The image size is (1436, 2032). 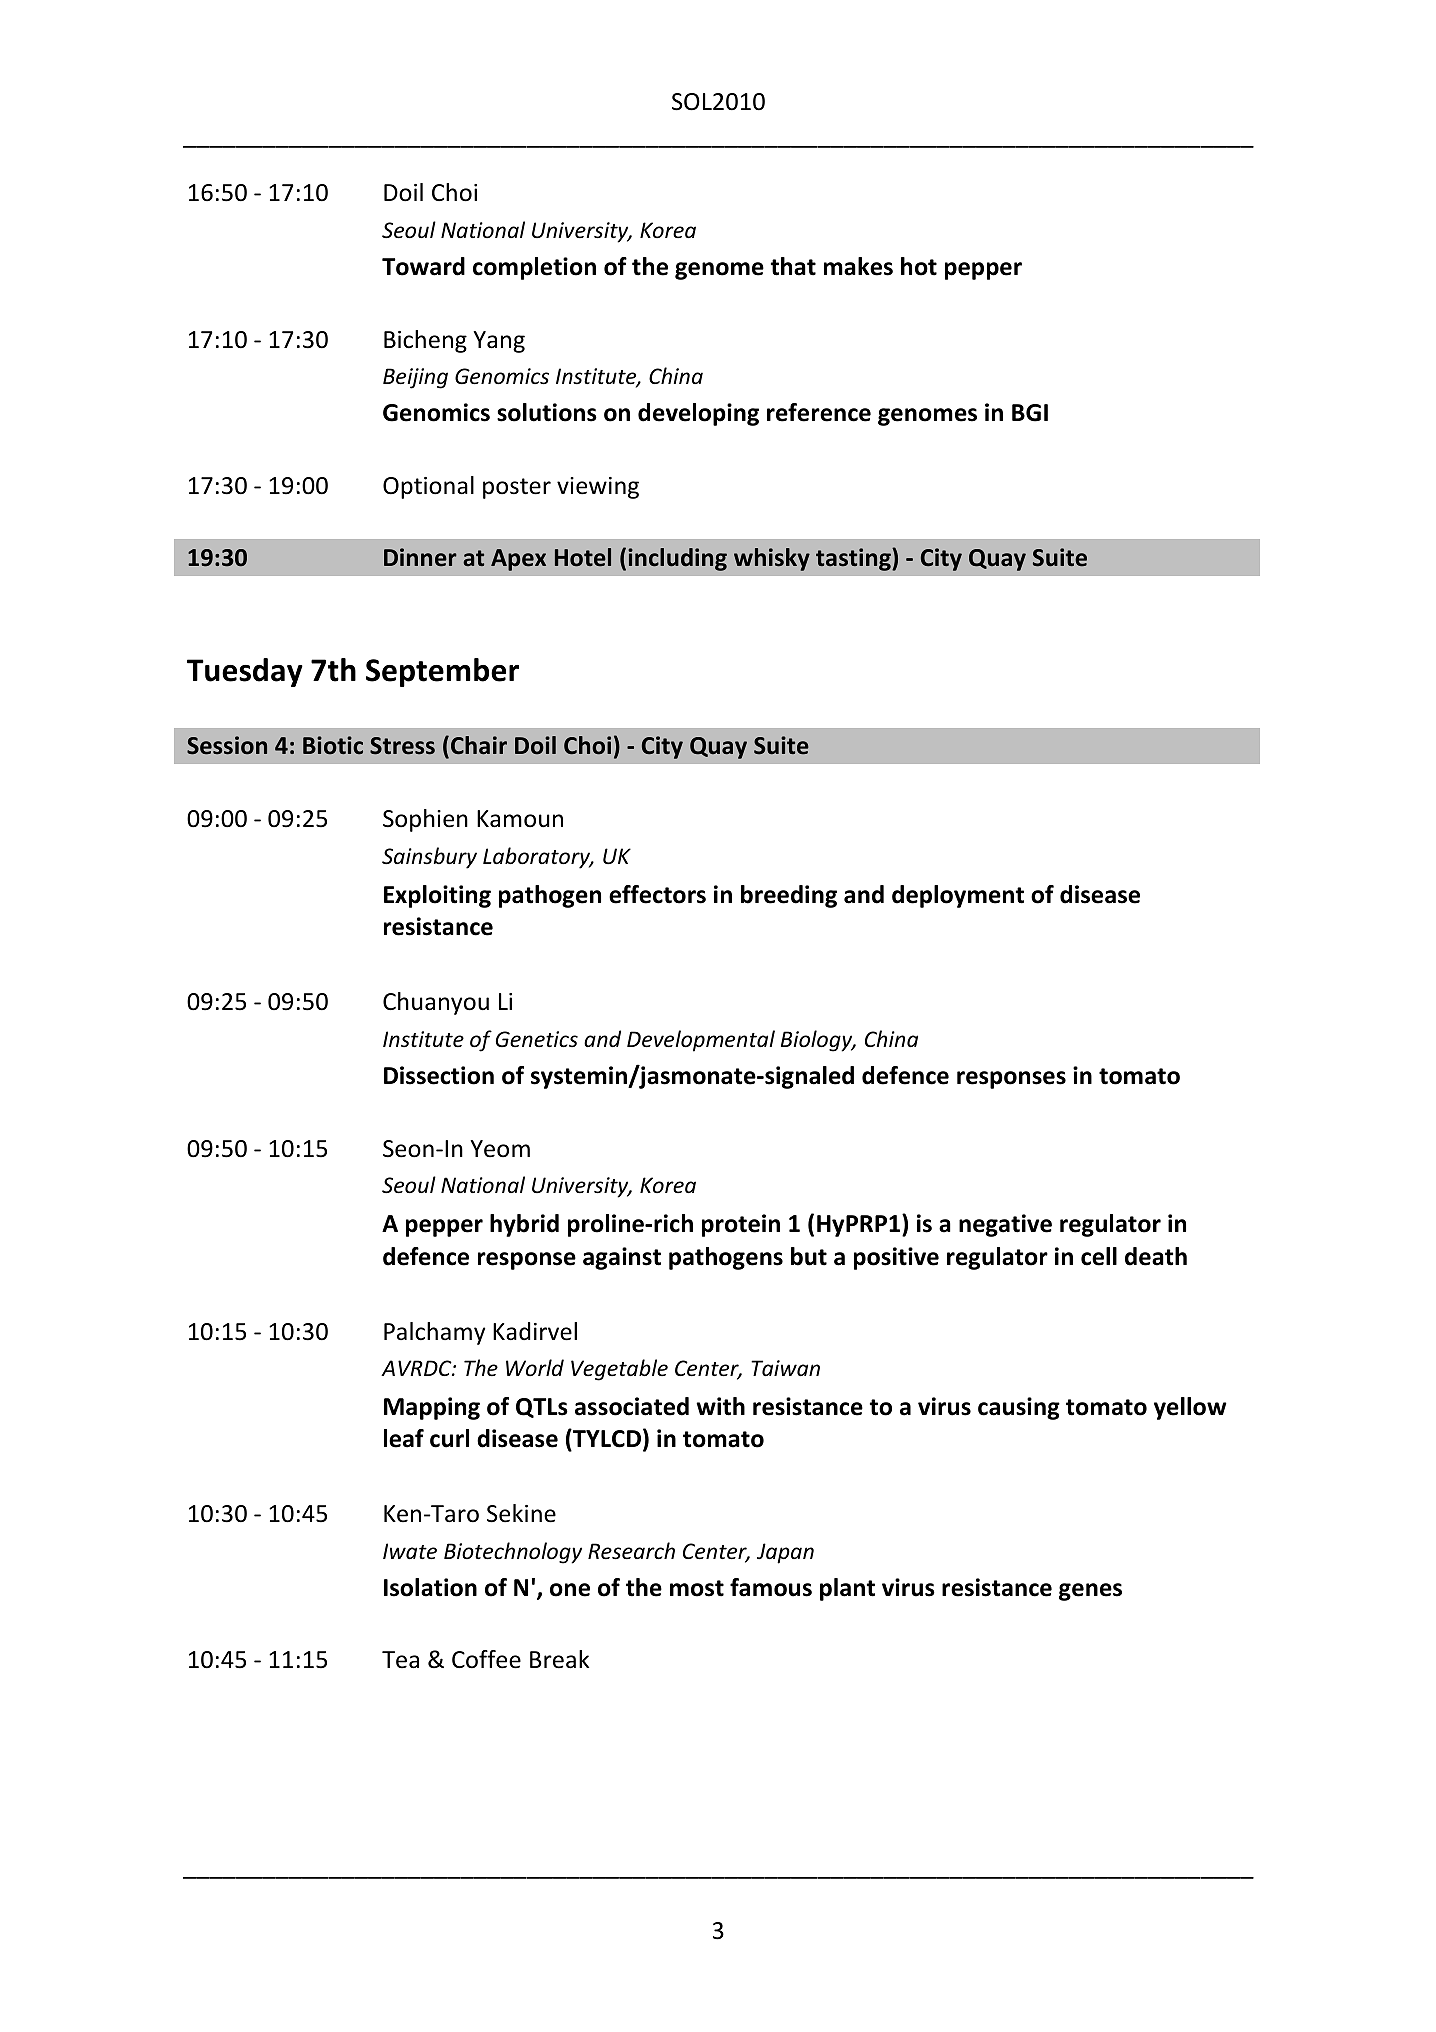 I want to click on BGI, so click(x=1030, y=413).
